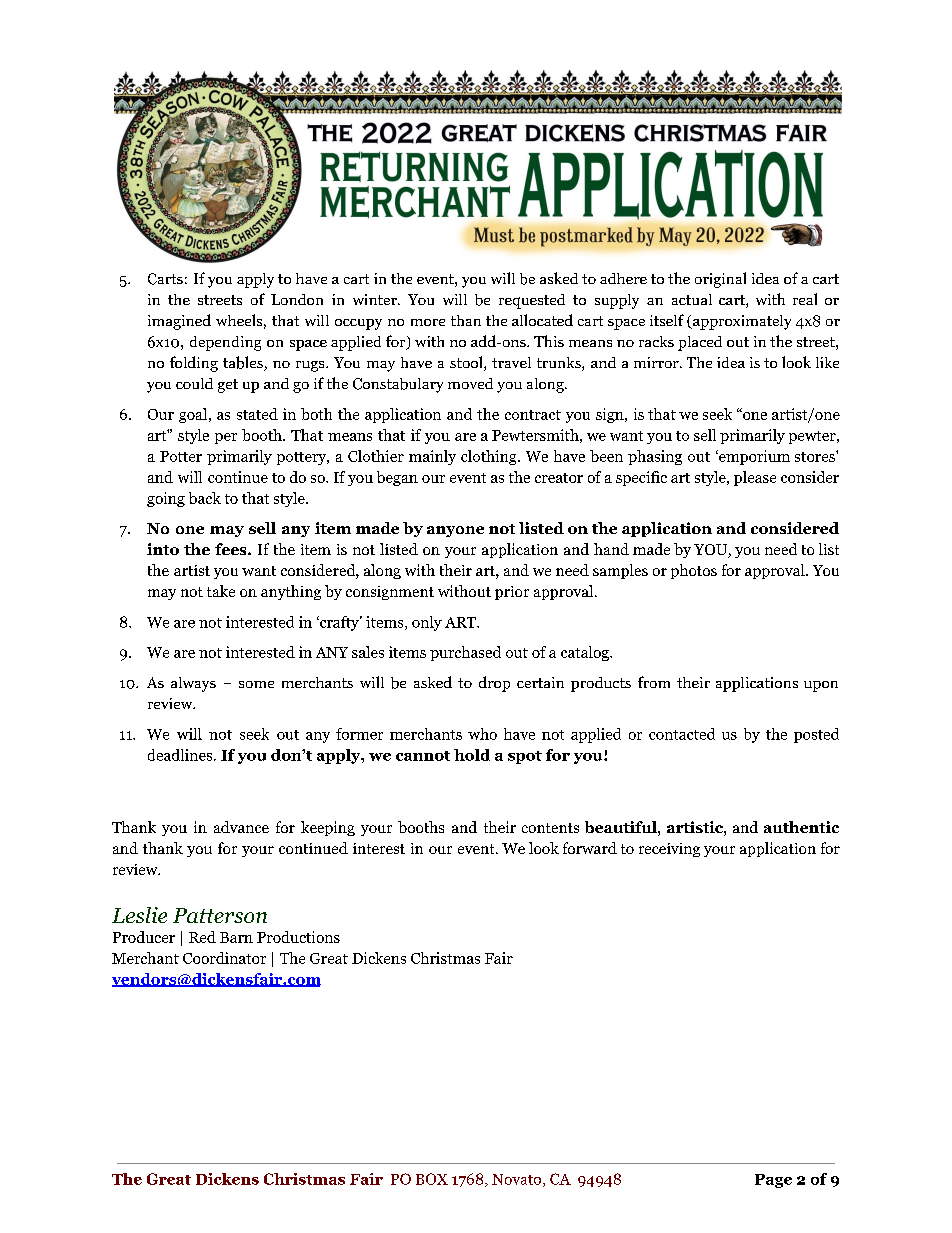  I want to click on always, so click(193, 684).
